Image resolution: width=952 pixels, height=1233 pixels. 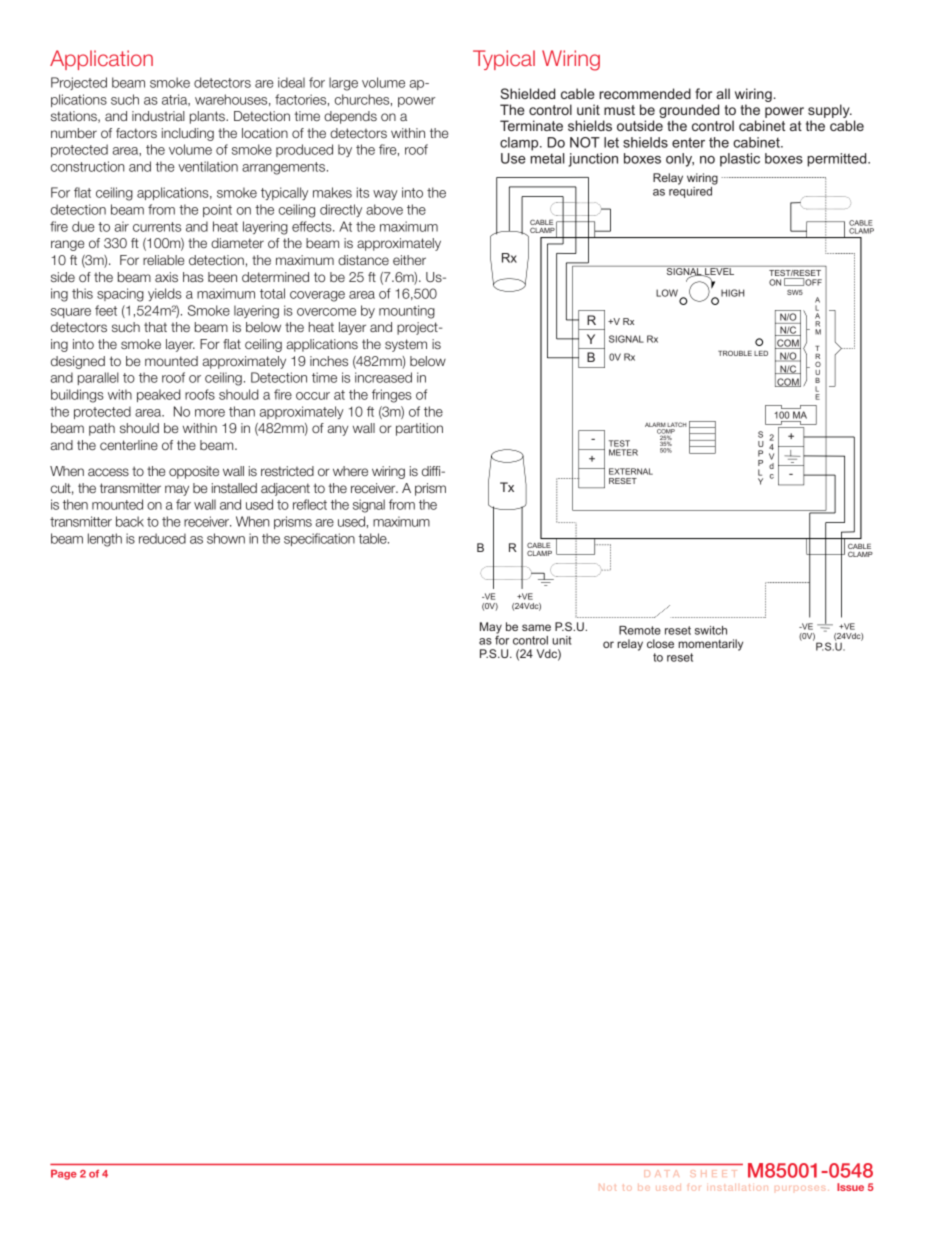 I want to click on plastic, so click(x=740, y=160).
